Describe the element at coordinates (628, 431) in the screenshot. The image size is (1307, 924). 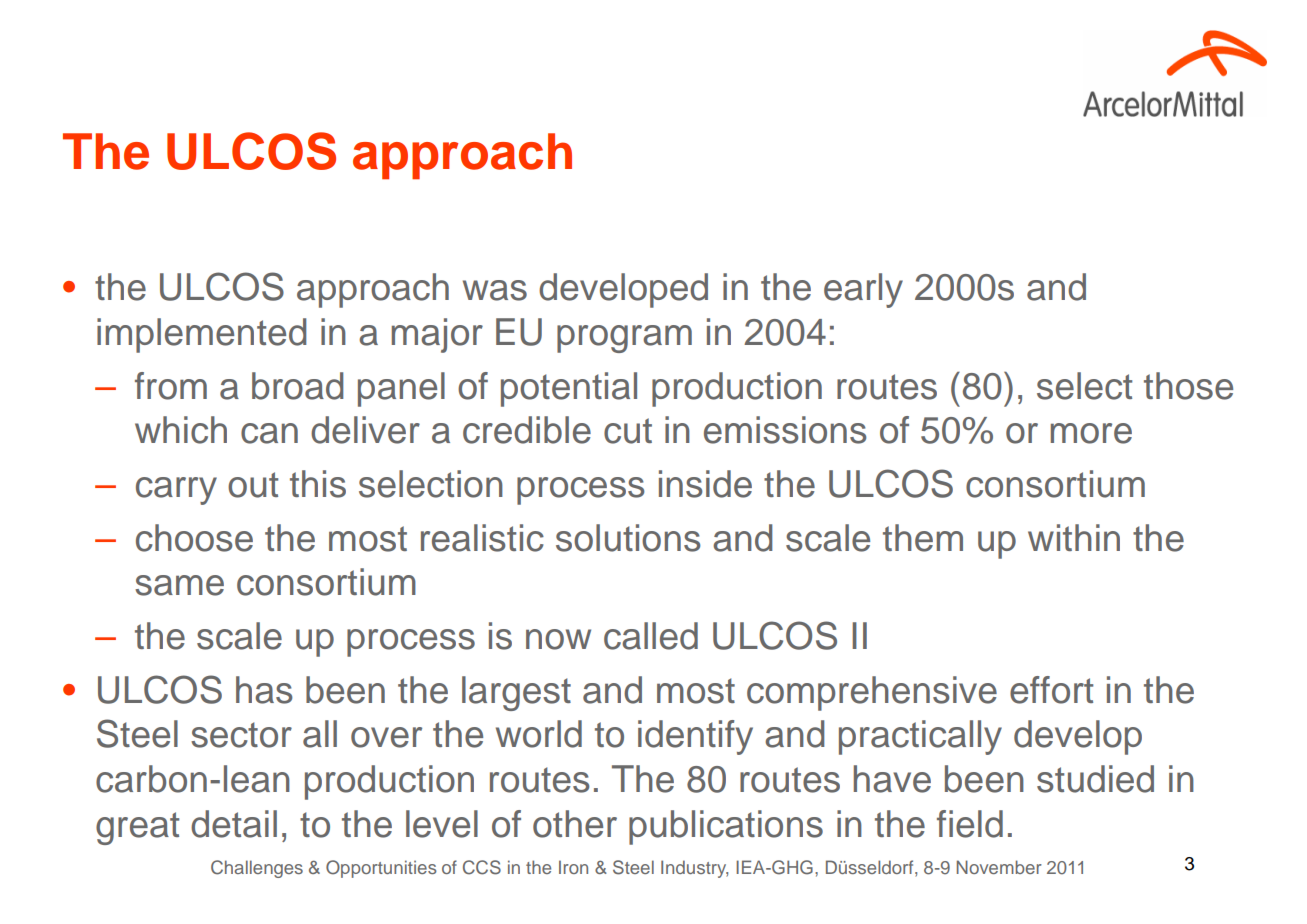
I see `cut` at that location.
